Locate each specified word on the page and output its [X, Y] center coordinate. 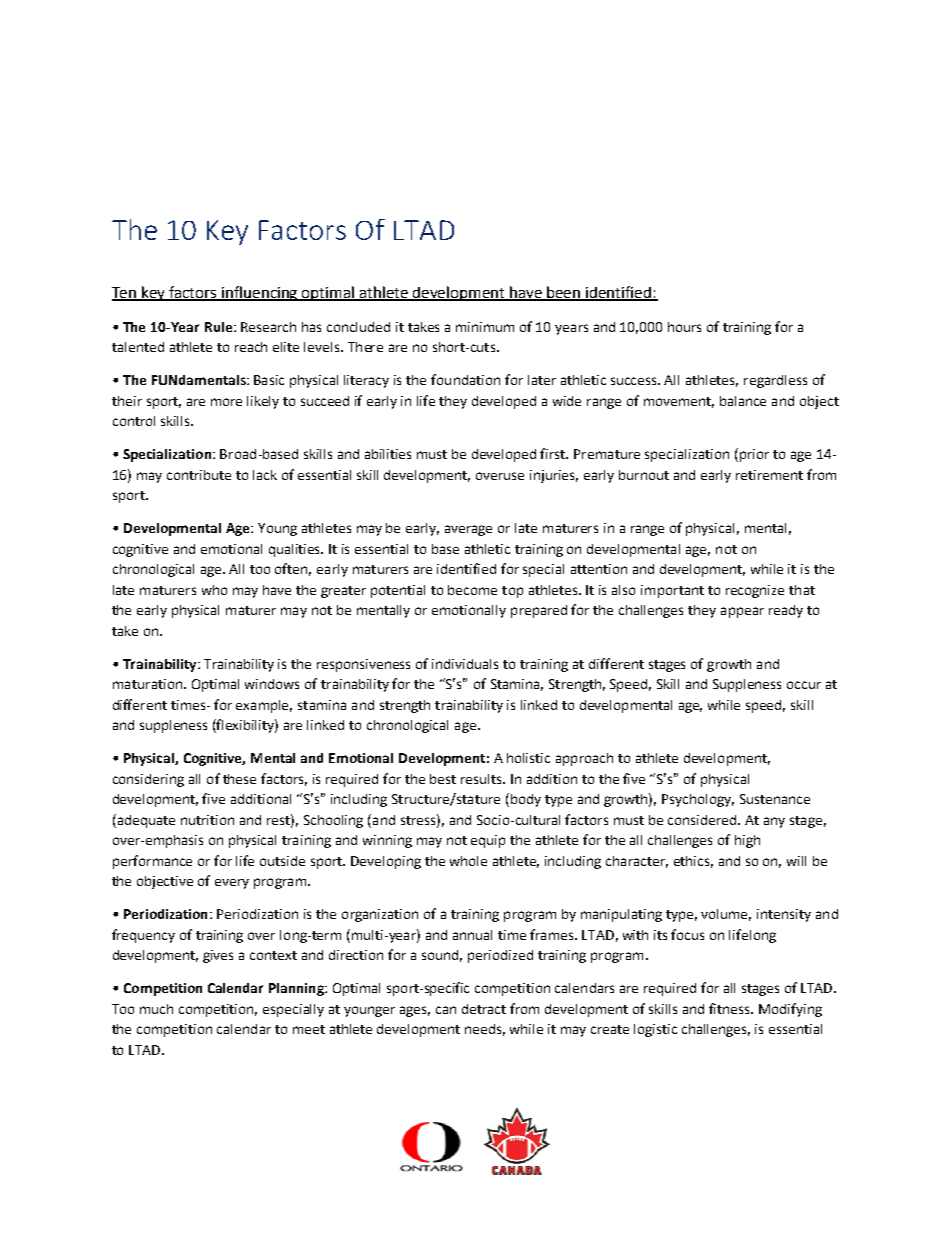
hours [684, 327]
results [483, 779]
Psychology [698, 800]
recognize [755, 591]
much [156, 1009]
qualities [296, 550]
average [468, 530]
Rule [218, 327]
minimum [485, 327]
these [239, 779]
